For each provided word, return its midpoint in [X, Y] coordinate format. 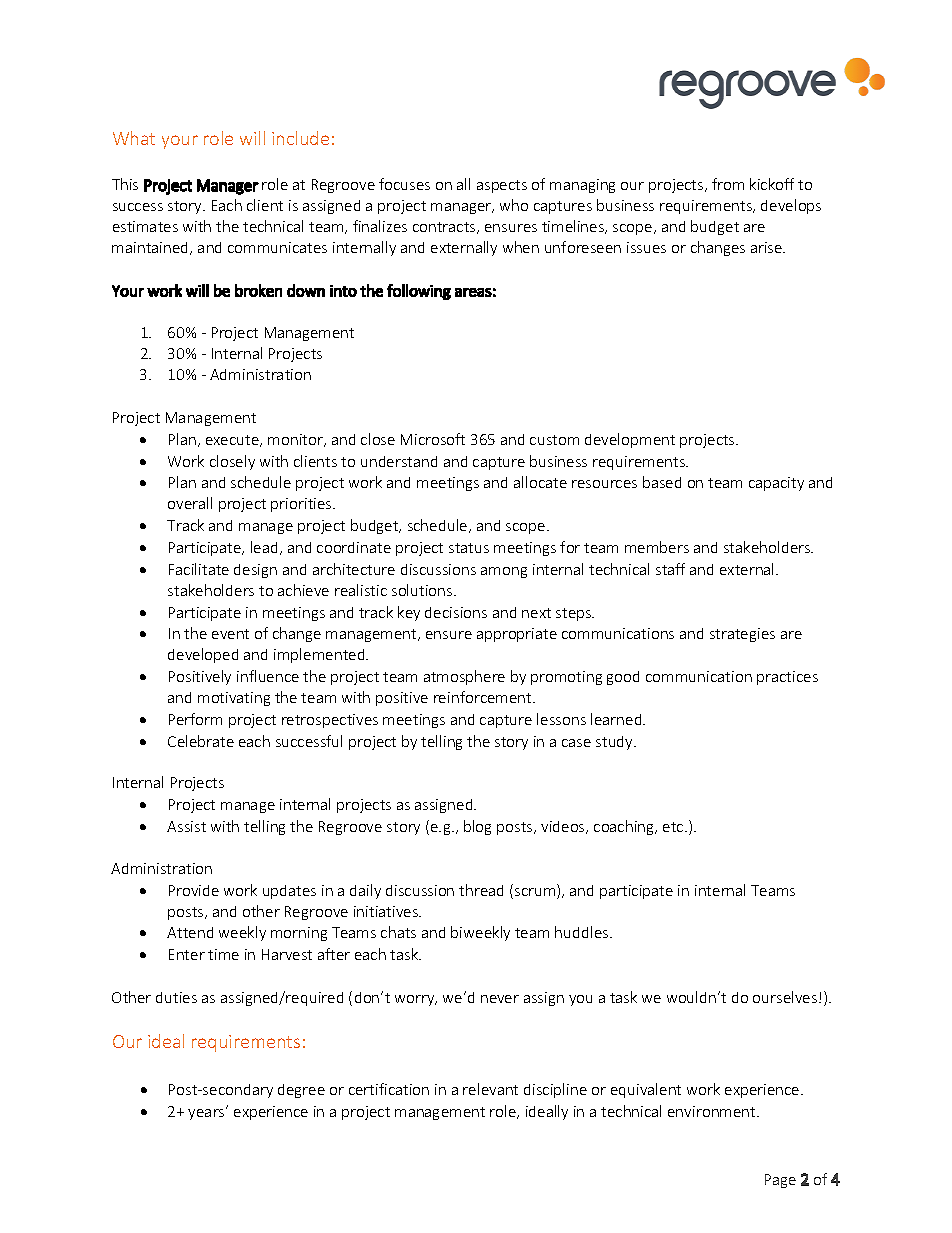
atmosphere [464, 677]
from [728, 184]
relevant [490, 1089]
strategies [742, 635]
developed [203, 655]
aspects [502, 186]
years [207, 1113]
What [134, 138]
